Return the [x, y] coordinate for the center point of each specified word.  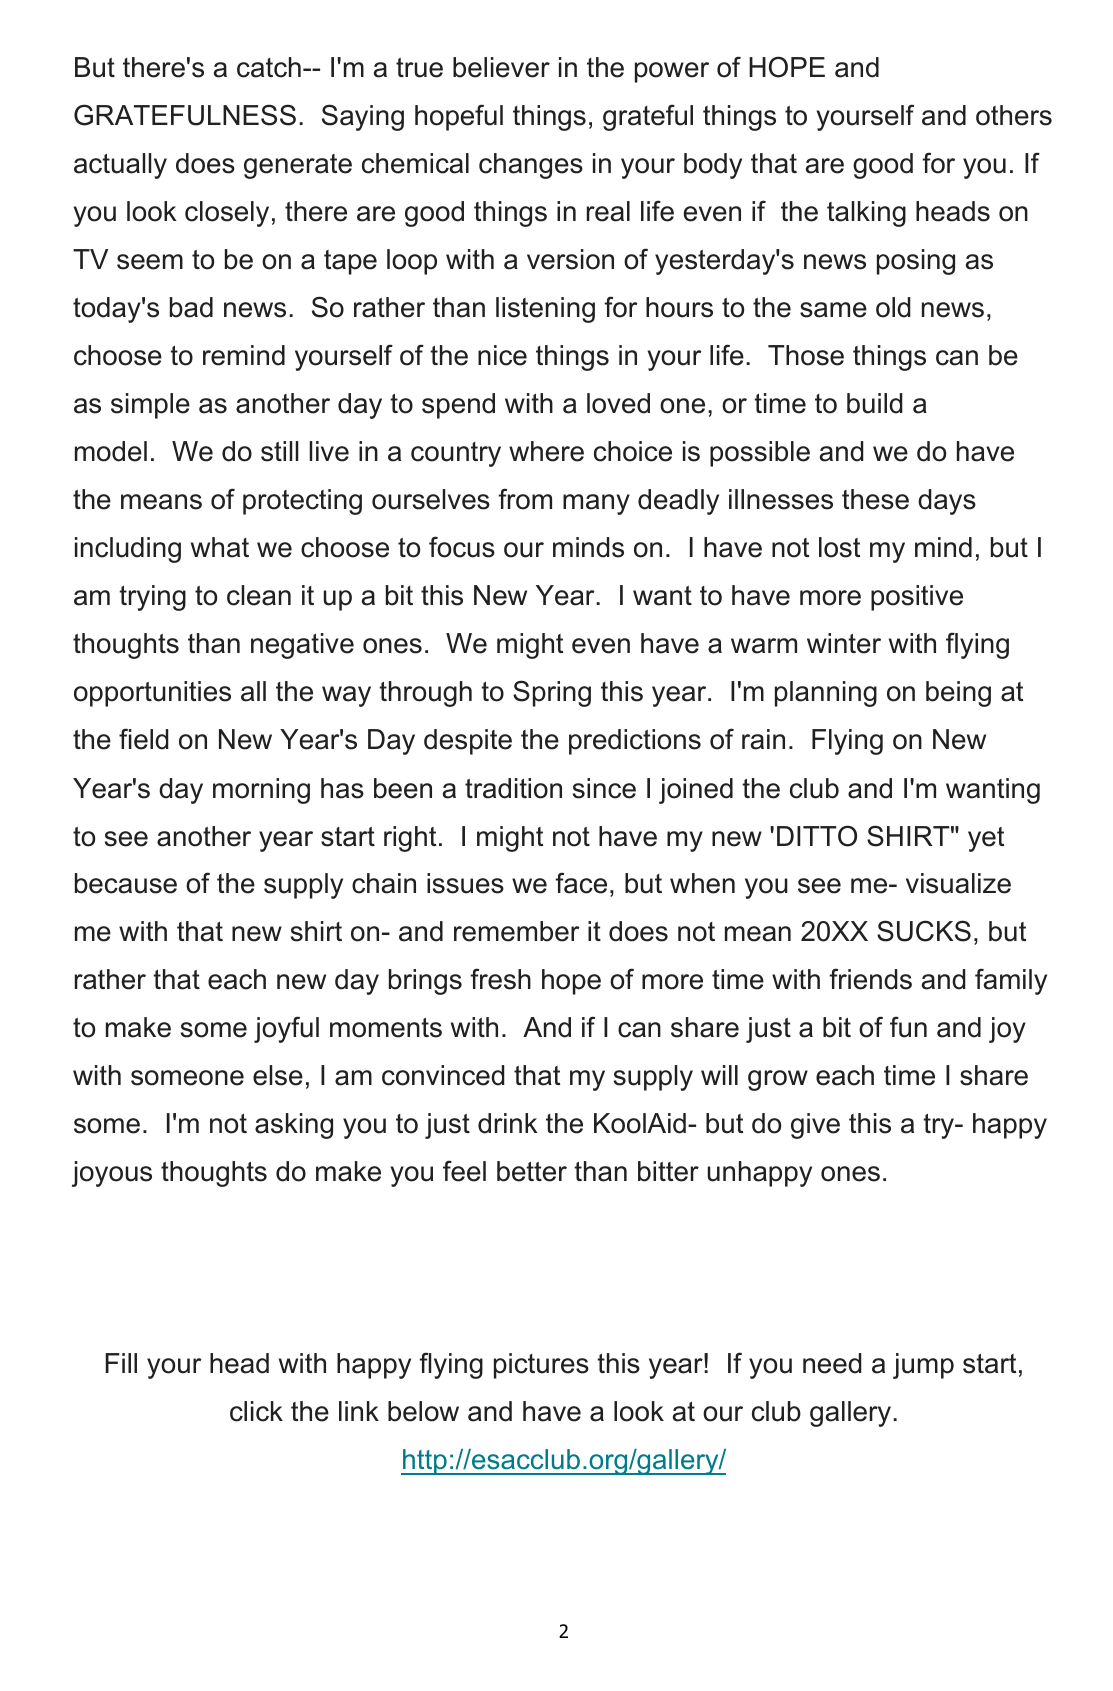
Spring [552, 693]
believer [501, 67]
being [958, 694]
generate [298, 166]
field [144, 739]
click [256, 1411]
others [1014, 115]
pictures [541, 1366]
